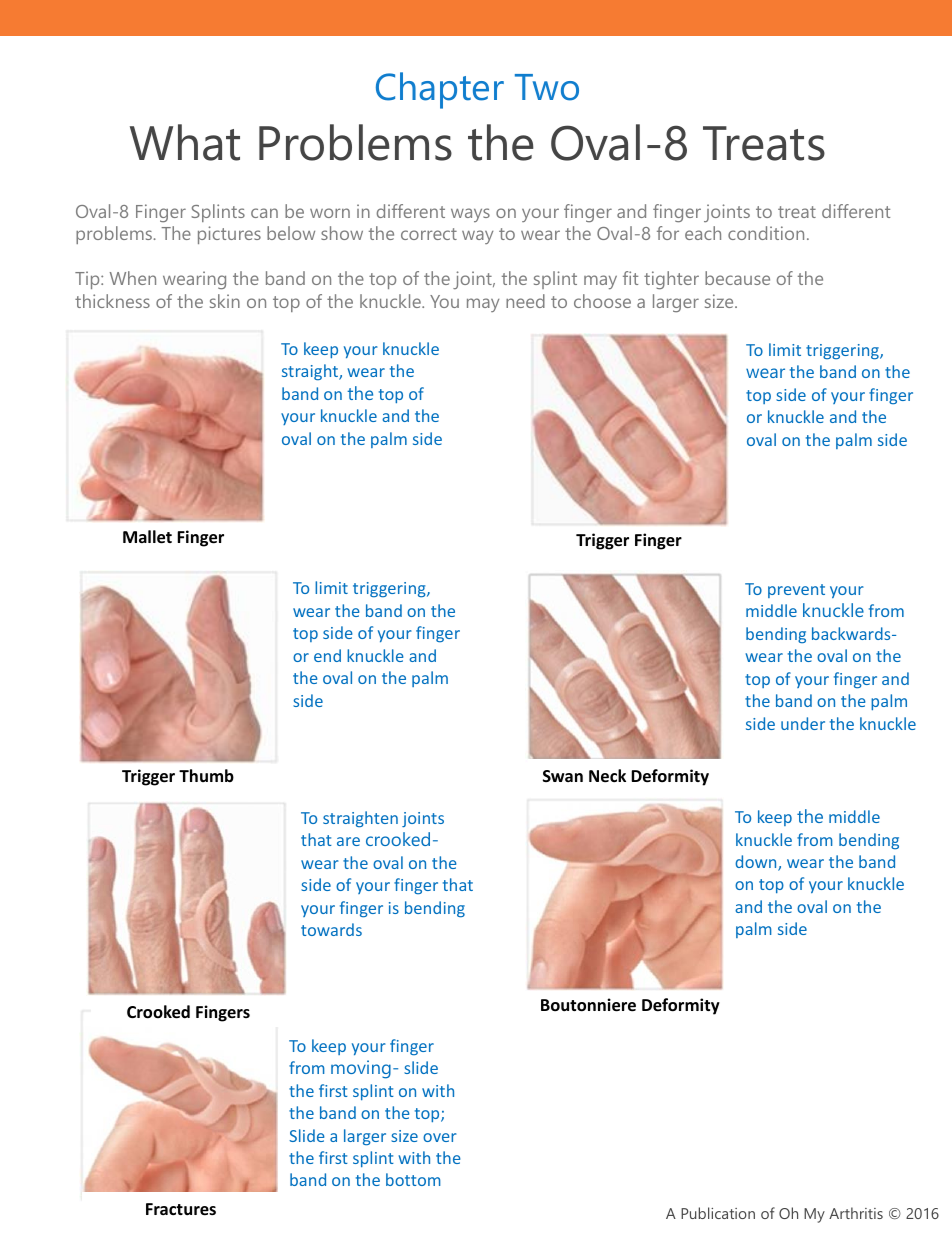  Describe the element at coordinates (796, 591) in the screenshot. I see `prevent` at that location.
